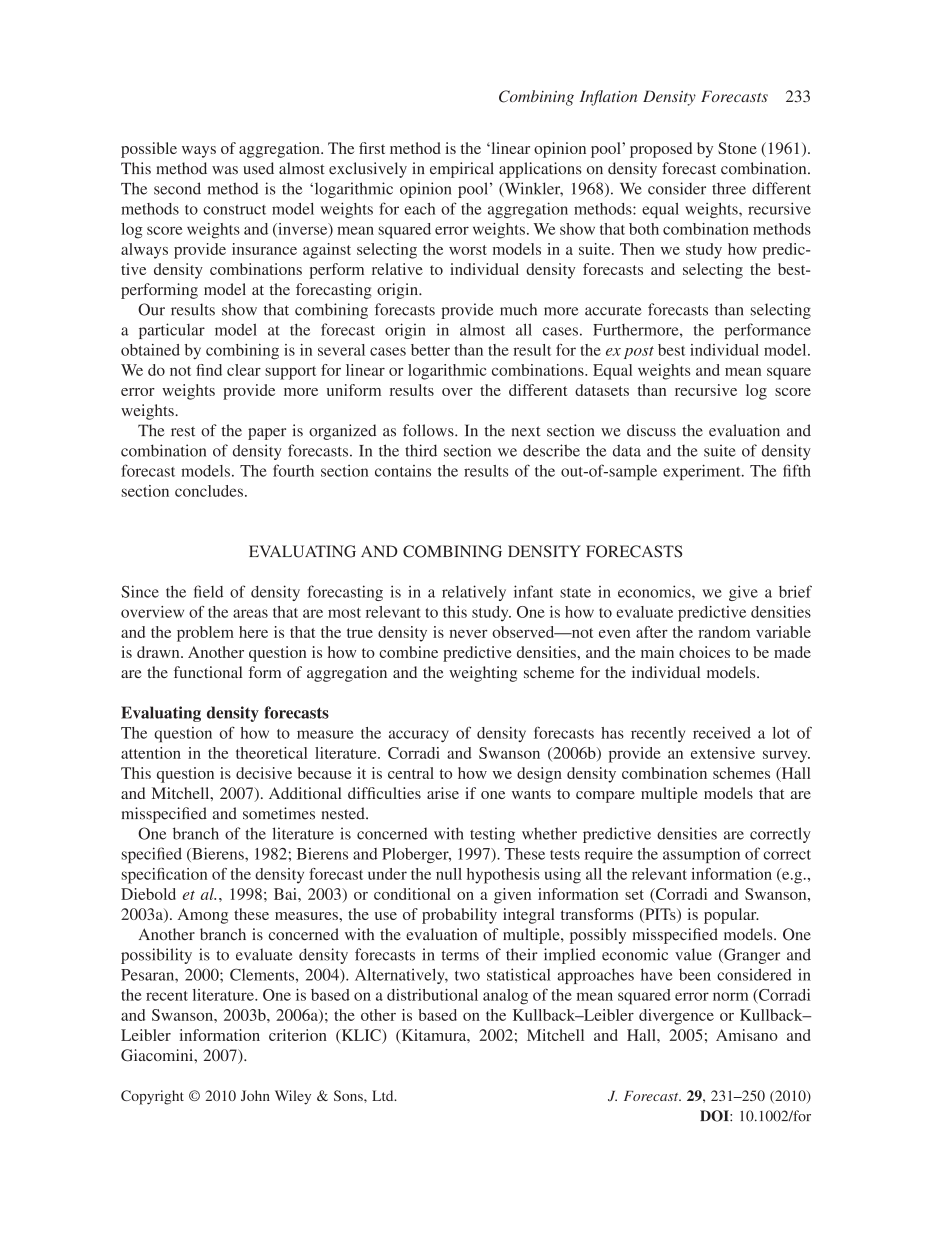 The image size is (952, 1238). What do you see at coordinates (492, 835) in the image?
I see `testing` at bounding box center [492, 835].
